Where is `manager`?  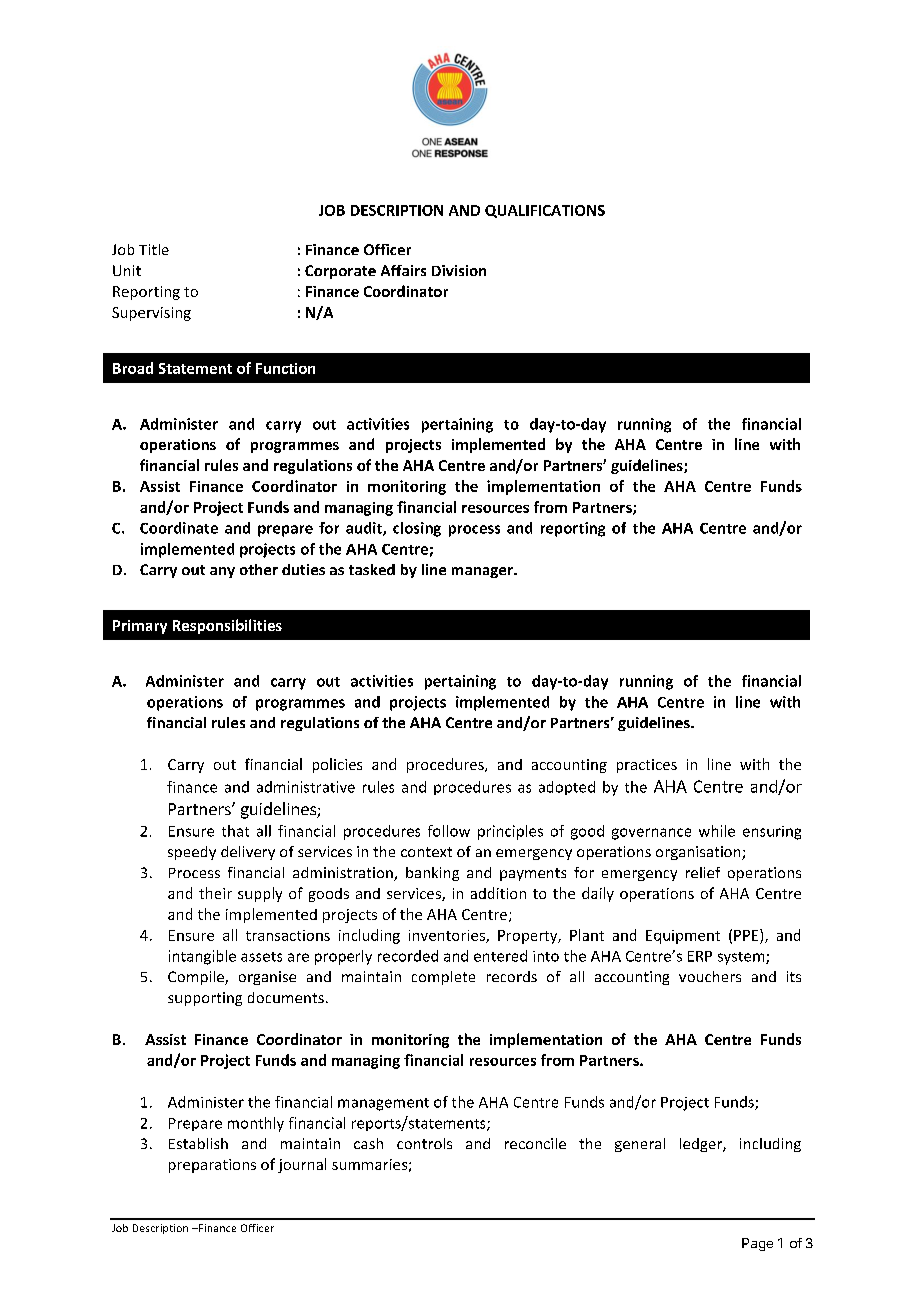
manager is located at coordinates (483, 572).
